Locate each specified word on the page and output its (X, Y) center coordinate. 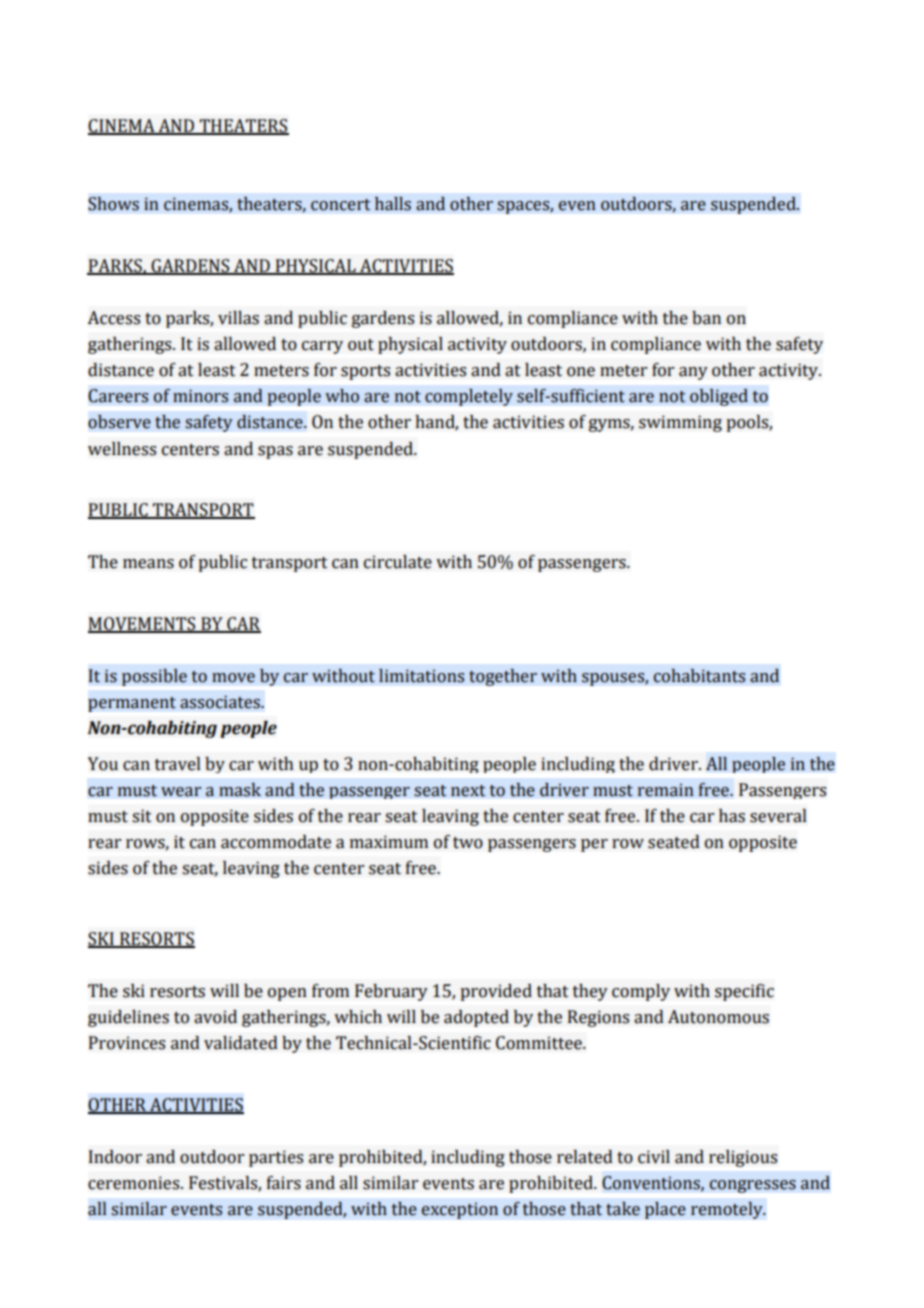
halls (393, 204)
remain (666, 790)
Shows (113, 204)
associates (221, 702)
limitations (421, 676)
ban (706, 318)
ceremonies (135, 1183)
